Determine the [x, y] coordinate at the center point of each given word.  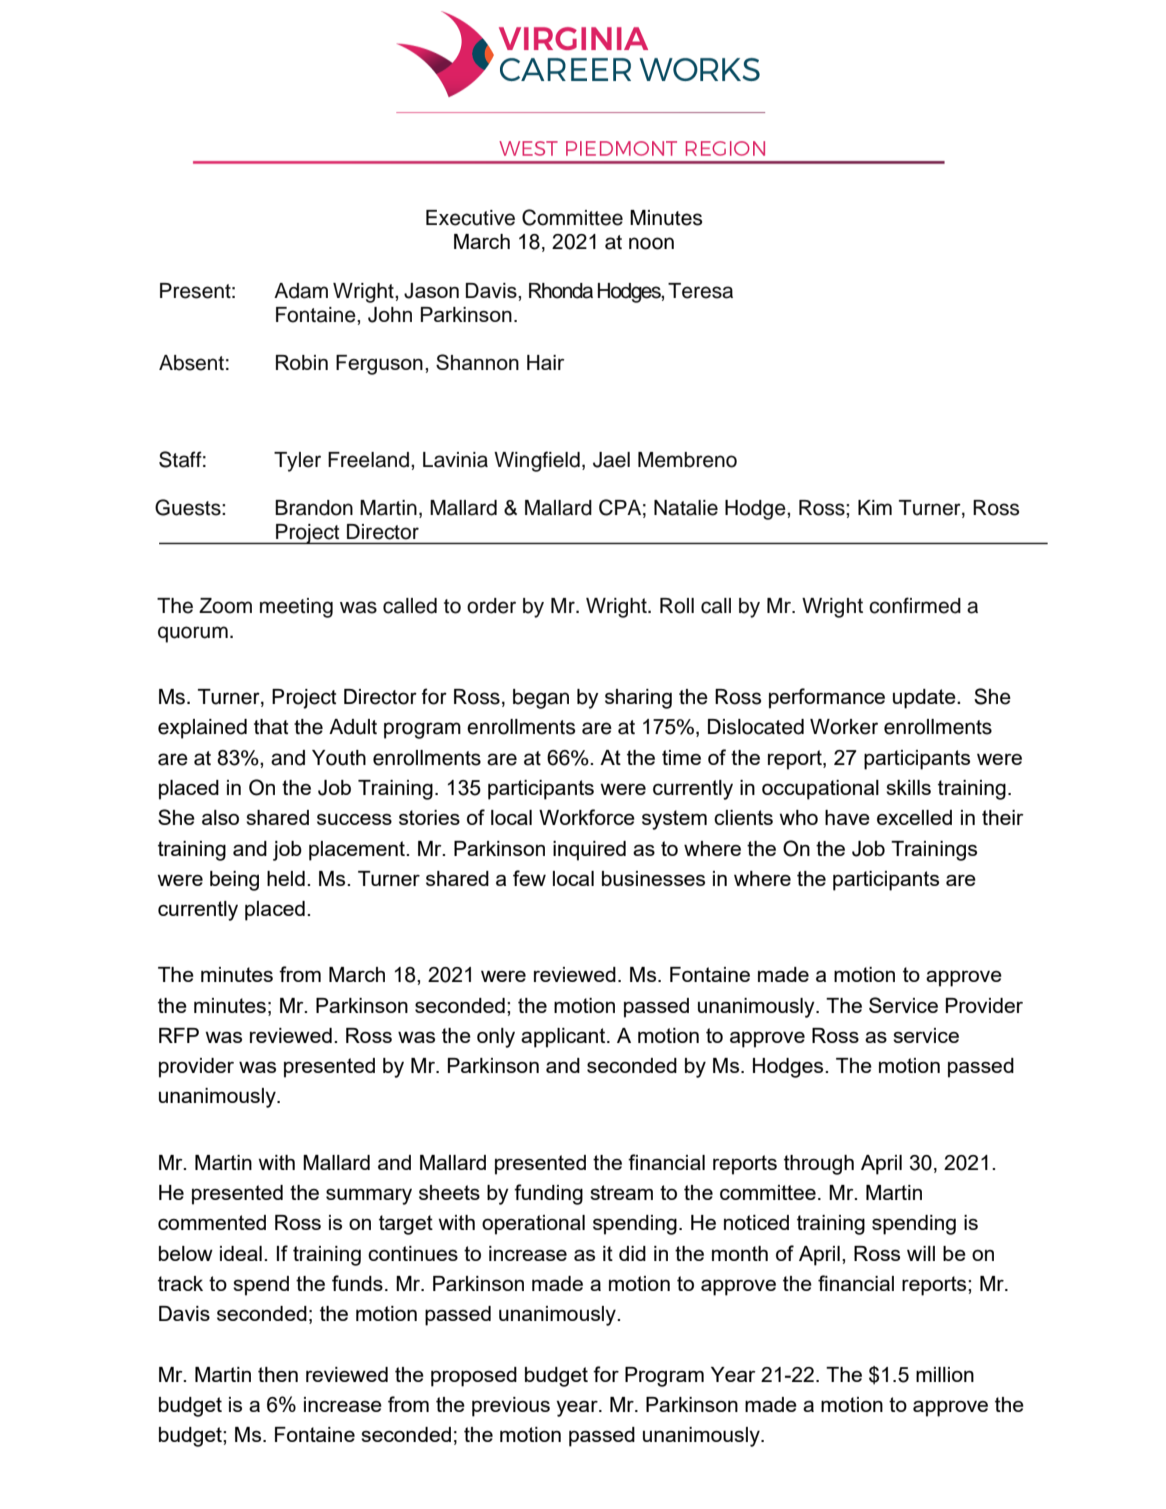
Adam [301, 291]
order [491, 606]
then [278, 1374]
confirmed [915, 605]
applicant [564, 1038]
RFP [179, 1035]
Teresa [700, 291]
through [819, 1165]
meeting [296, 608]
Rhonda [561, 291]
